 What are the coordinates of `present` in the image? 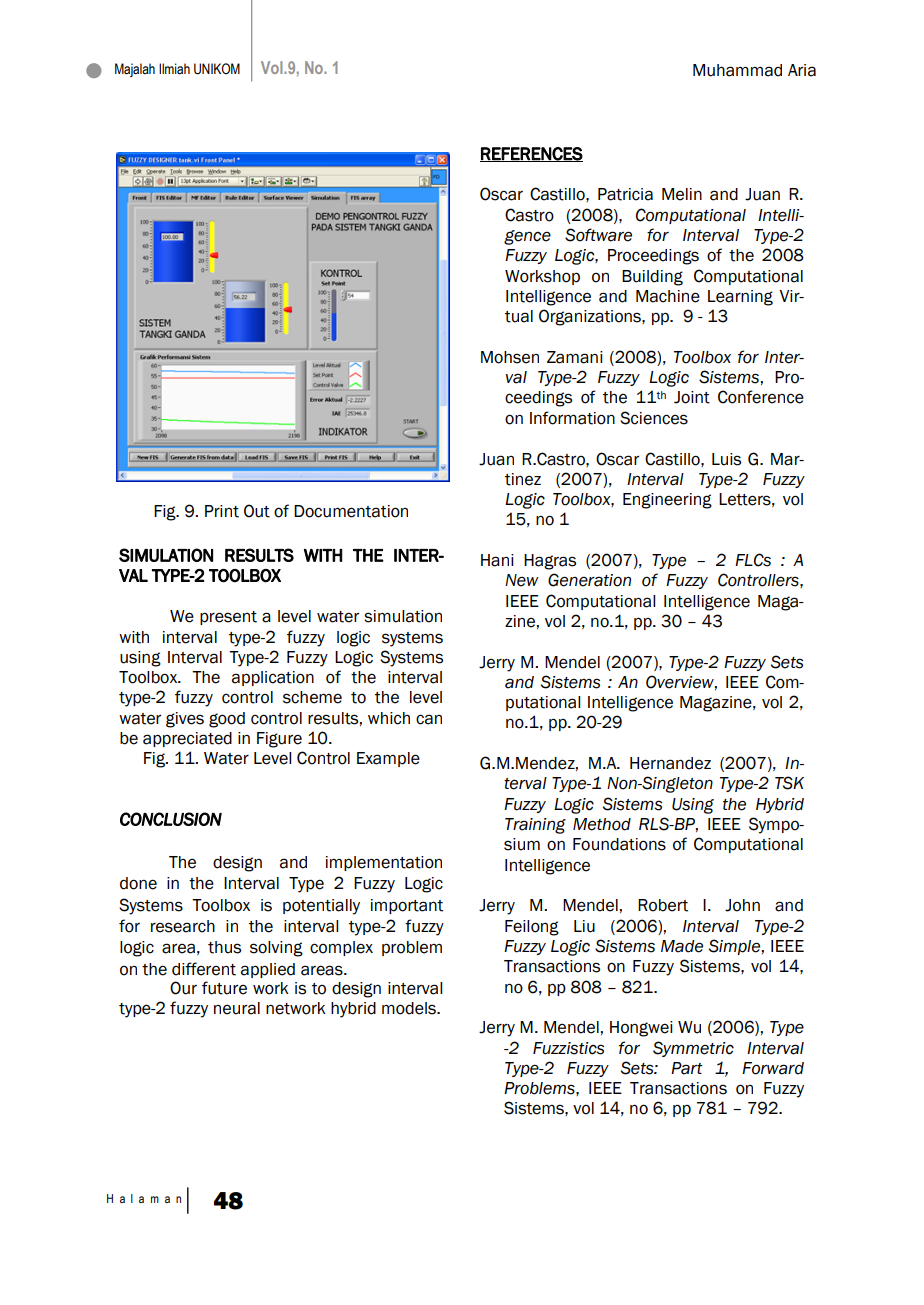 It's located at (228, 618).
